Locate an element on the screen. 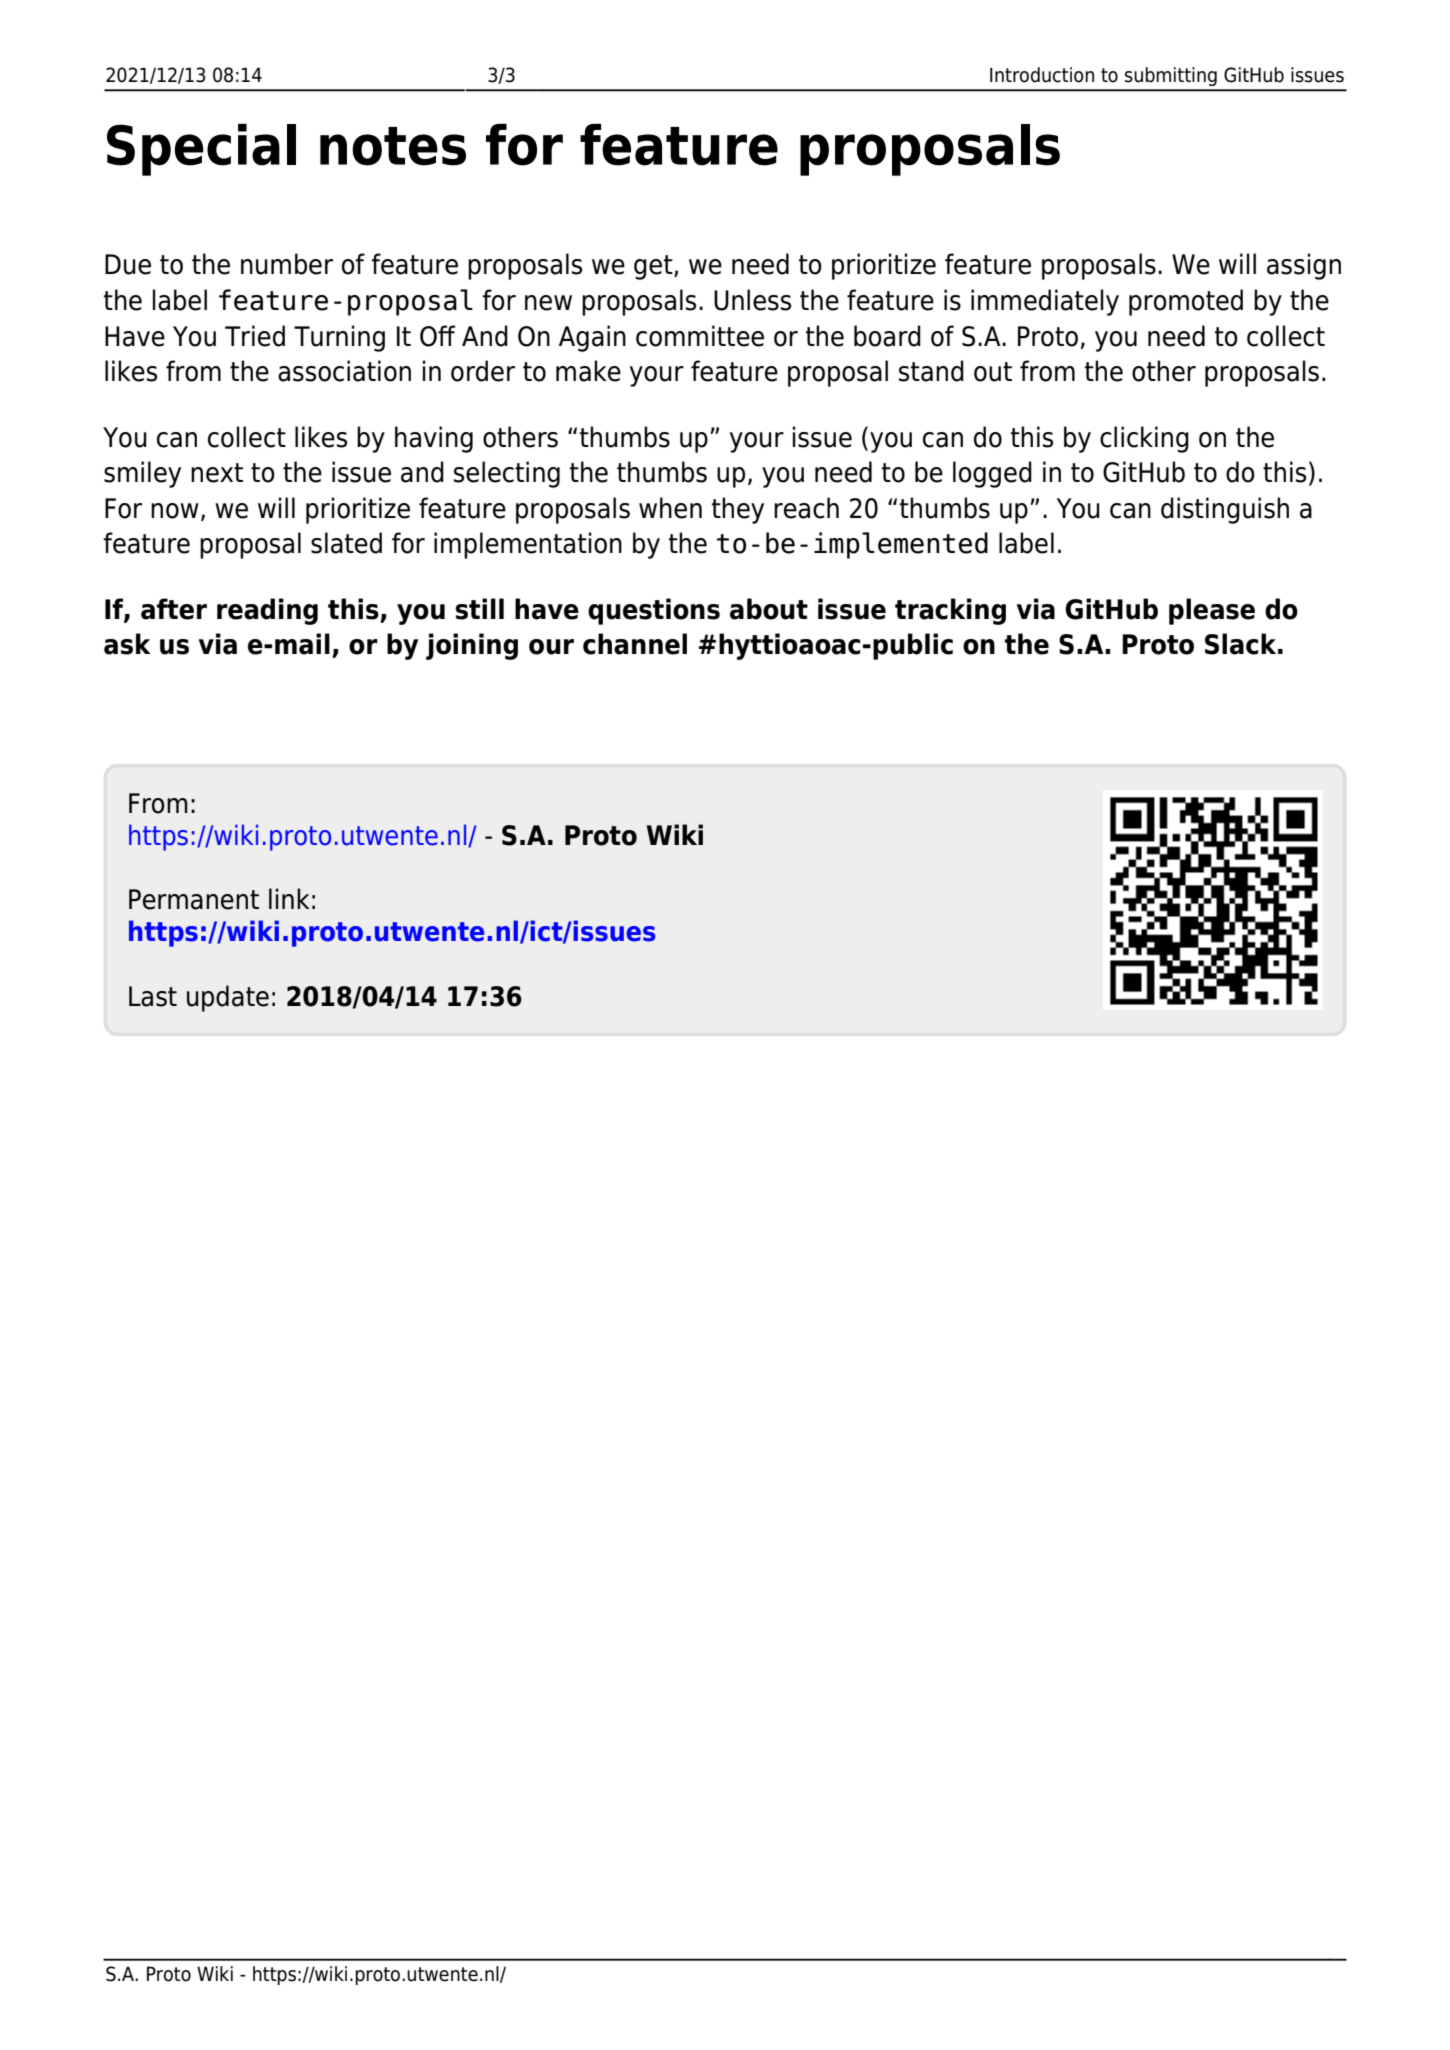 The height and width of the screenshot is (2050, 1450). Introduction is located at coordinates (1042, 75).
